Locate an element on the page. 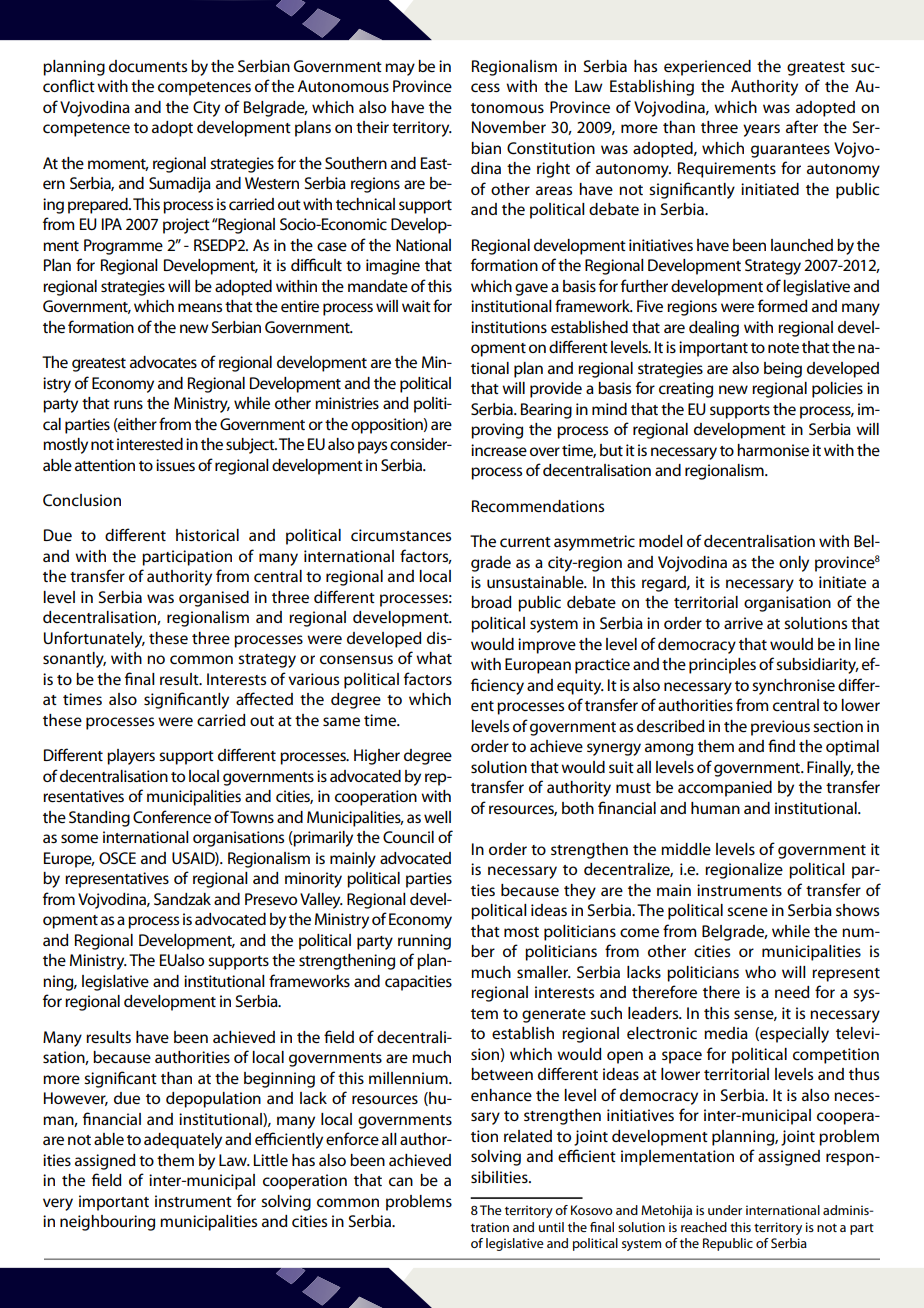  conflict is located at coordinates (69, 85).
